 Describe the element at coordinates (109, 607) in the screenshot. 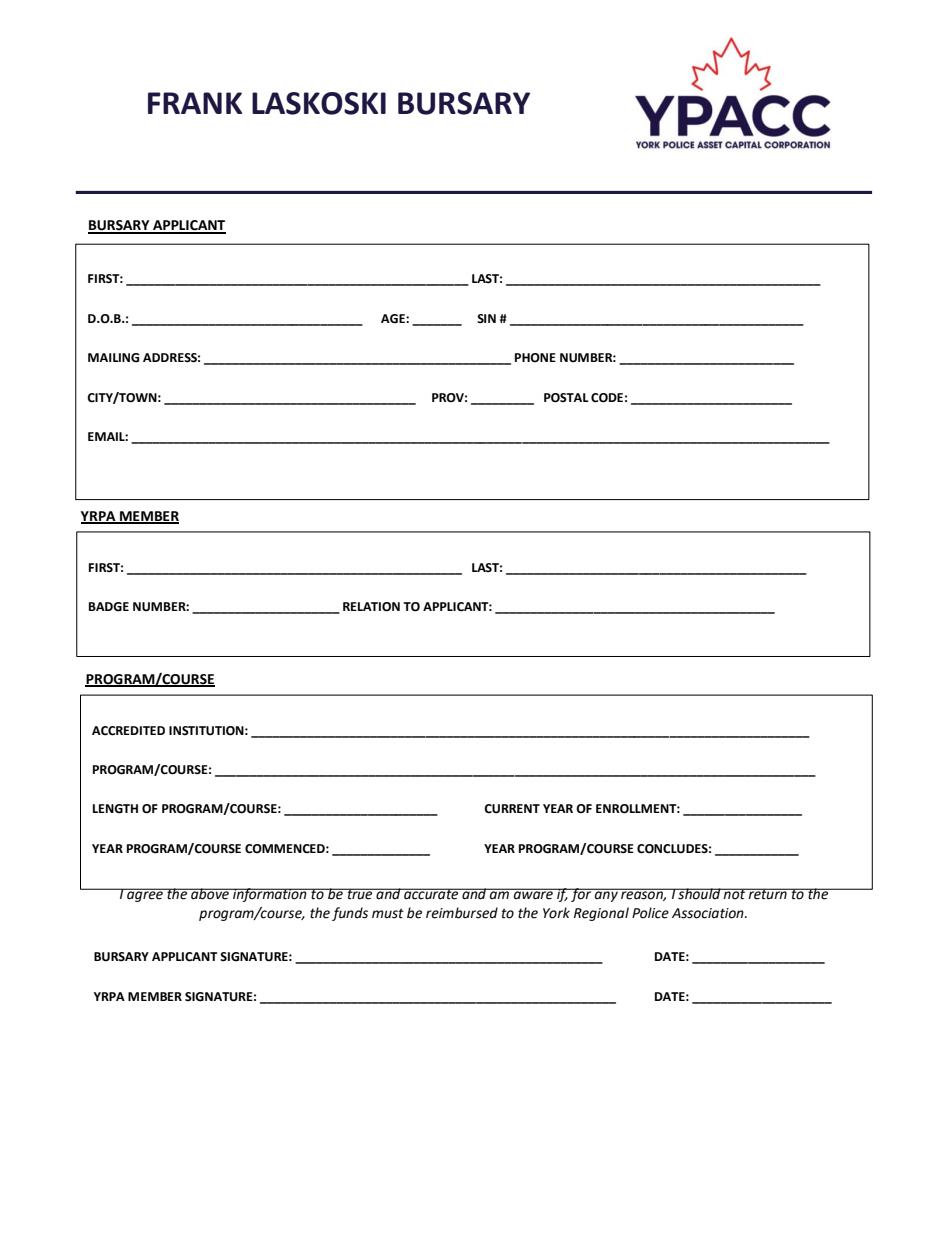

I see `BADGE` at that location.
